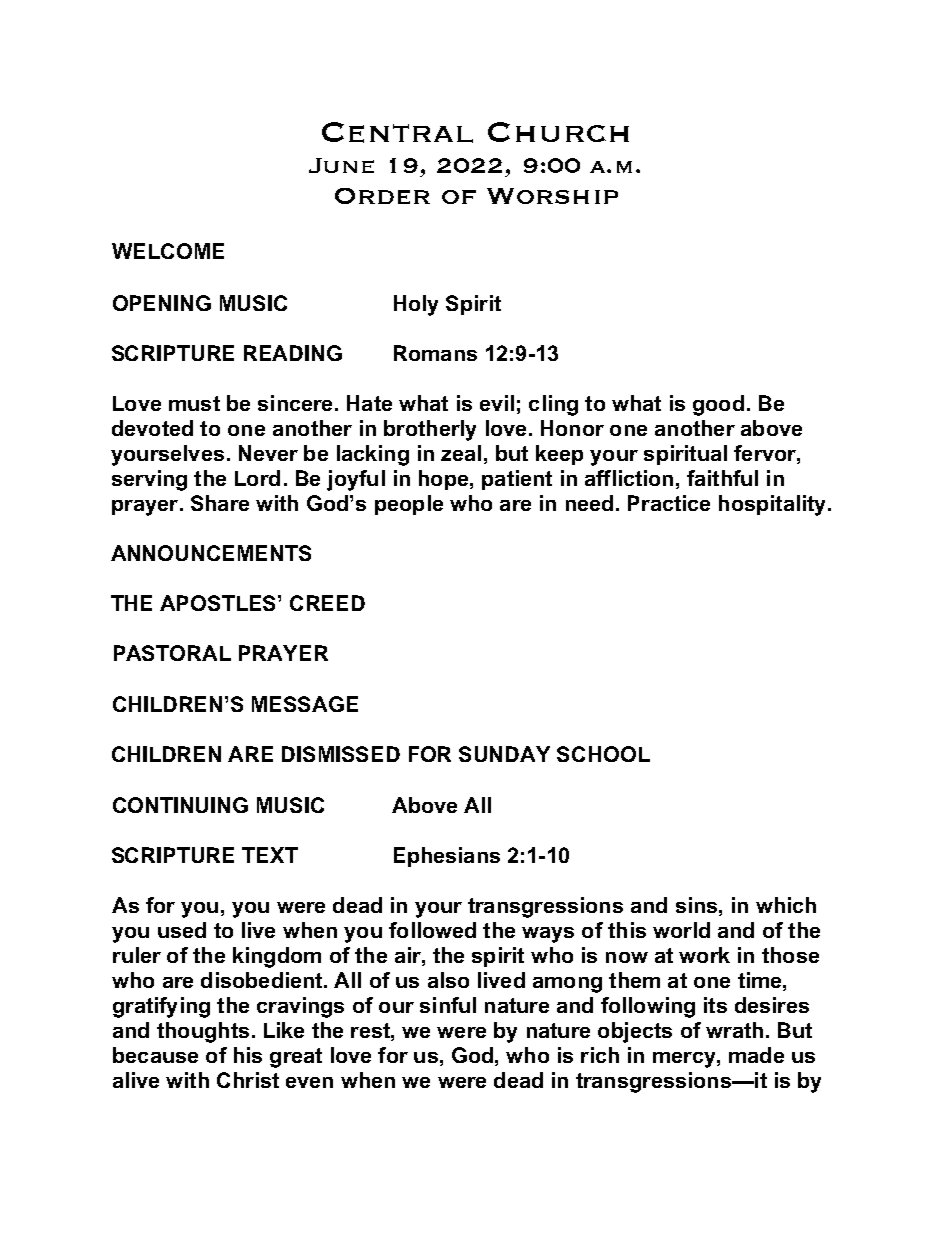 This screenshot has width=952, height=1233. I want to click on June, so click(341, 165).
